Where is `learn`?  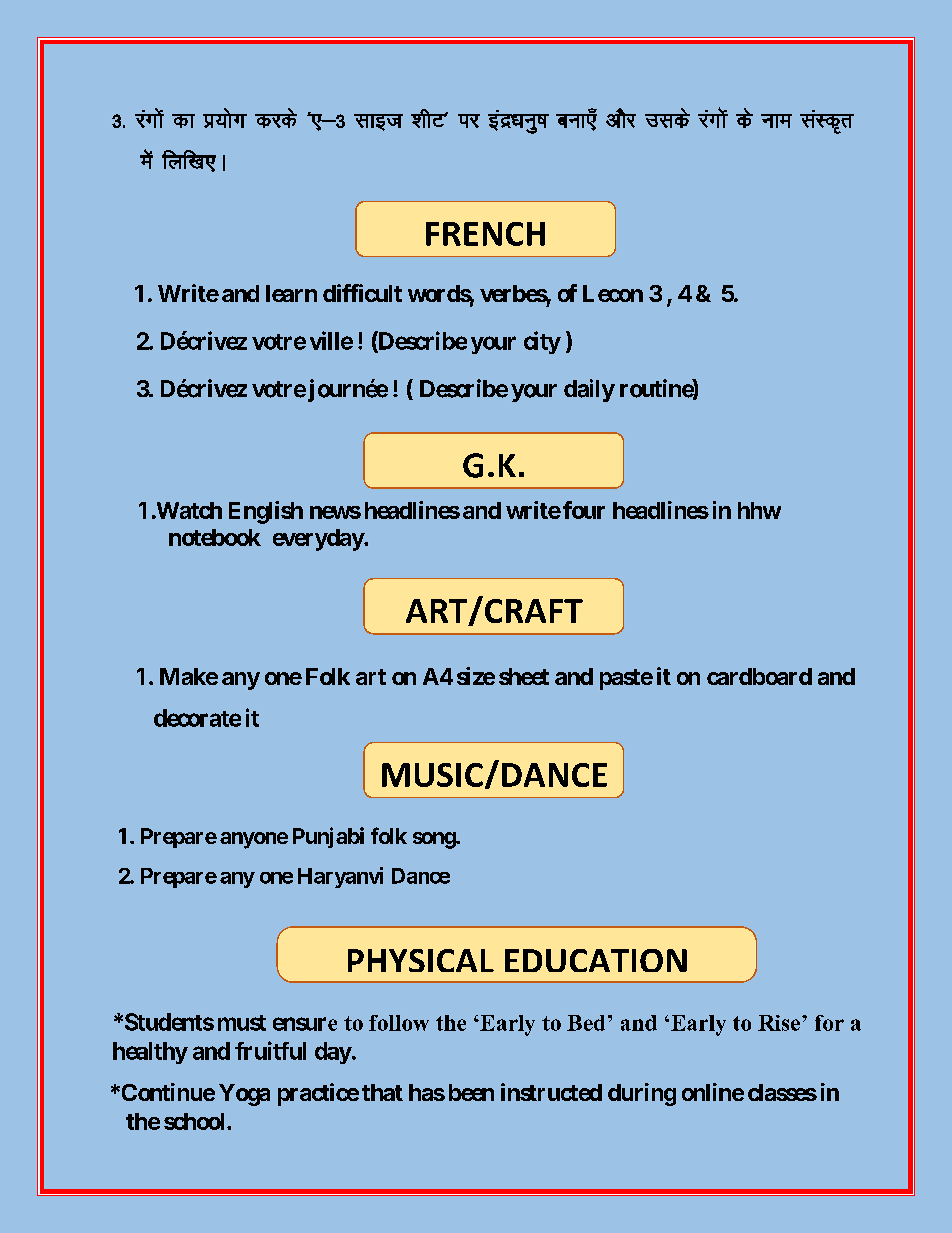 learn is located at coordinates (291, 293).
